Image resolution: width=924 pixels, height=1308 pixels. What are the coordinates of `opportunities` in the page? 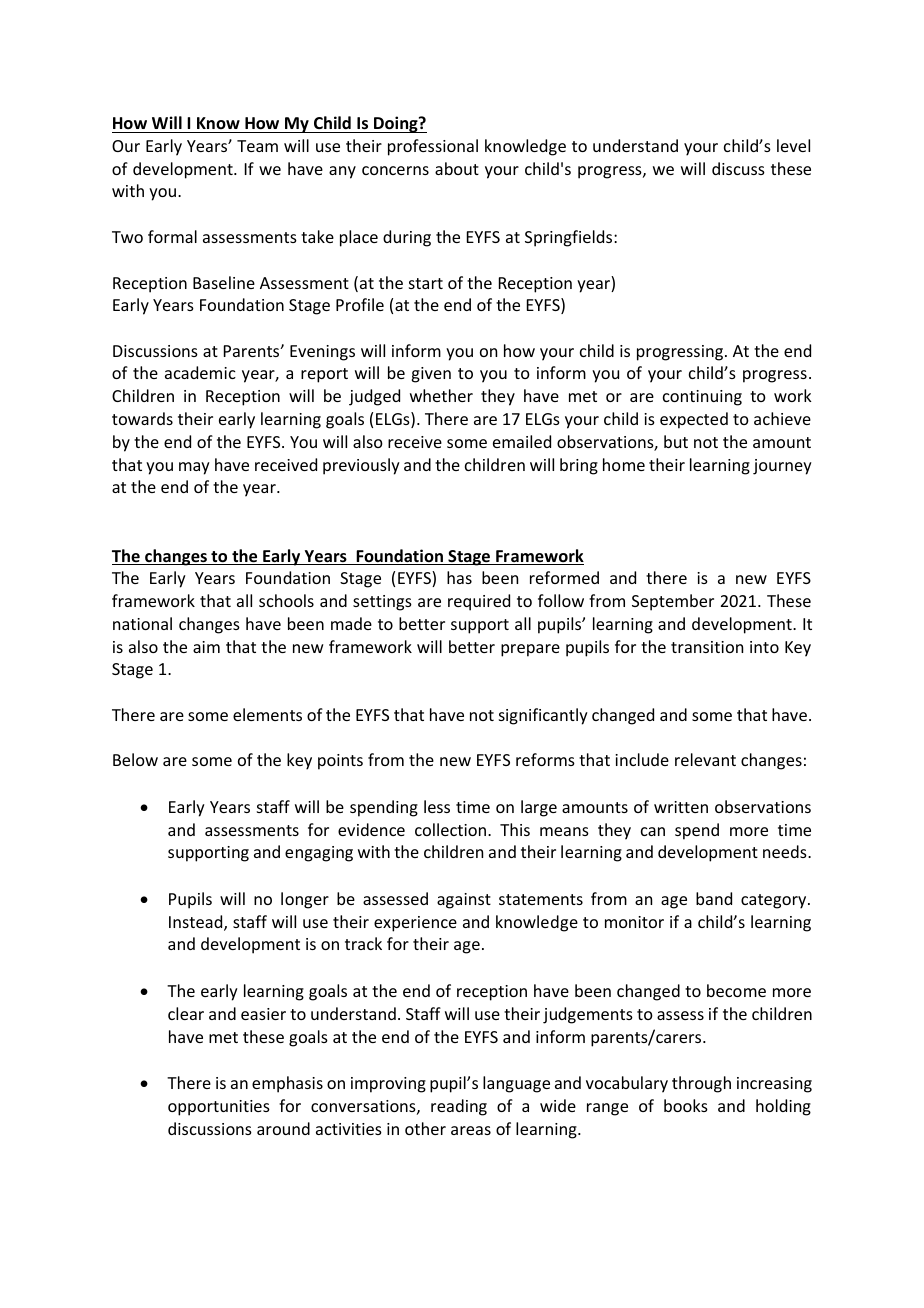 It's located at (219, 1108).
